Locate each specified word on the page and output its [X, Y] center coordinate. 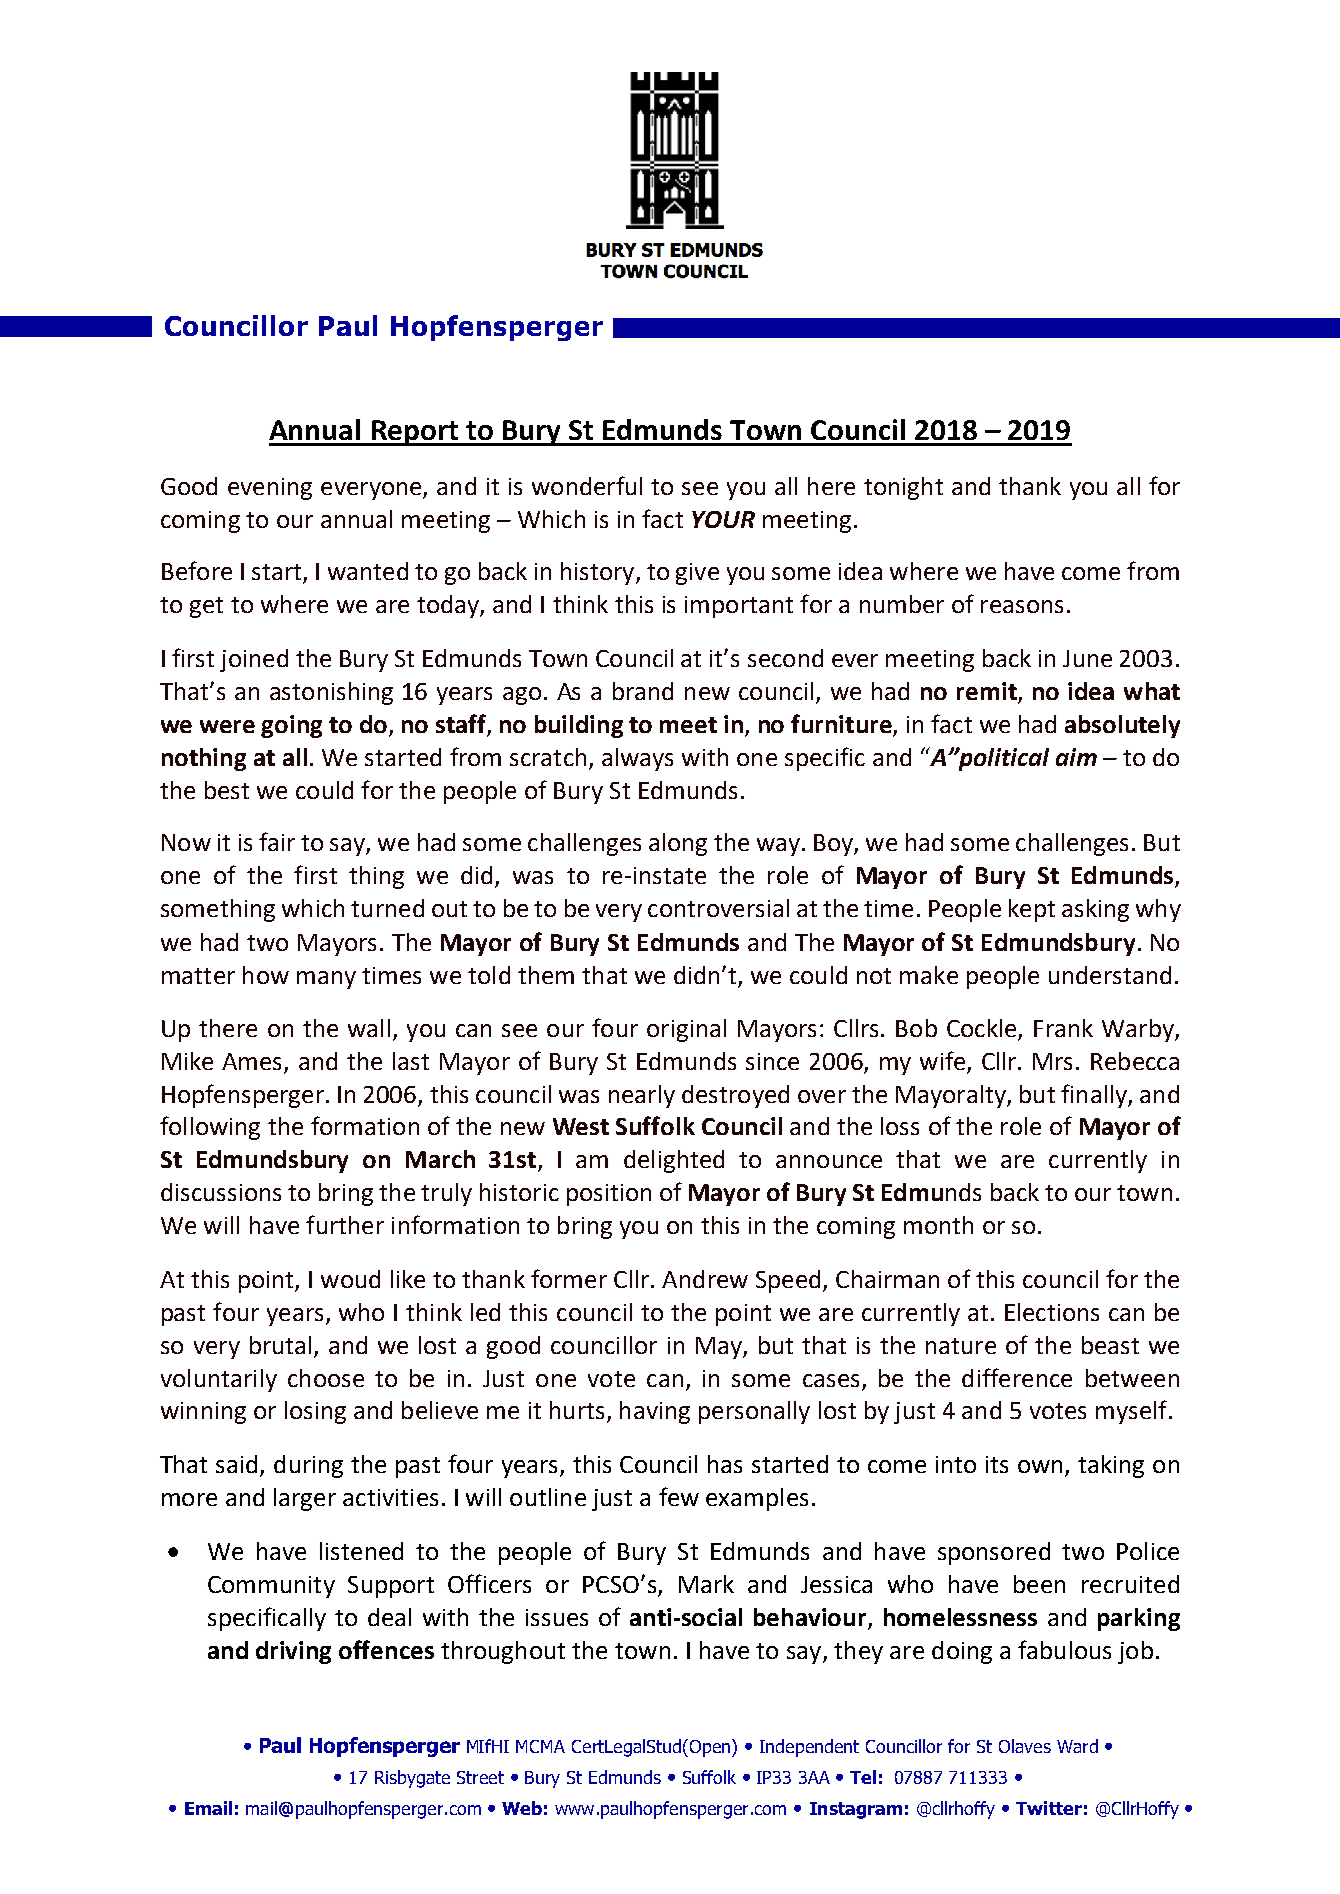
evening [270, 489]
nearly [642, 1096]
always [637, 759]
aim [1076, 757]
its [997, 1464]
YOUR [723, 519]
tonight [903, 488]
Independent [809, 1748]
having [655, 1412]
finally [1095, 1096]
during [308, 1466]
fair [277, 841]
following [210, 1128]
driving [293, 1652]
